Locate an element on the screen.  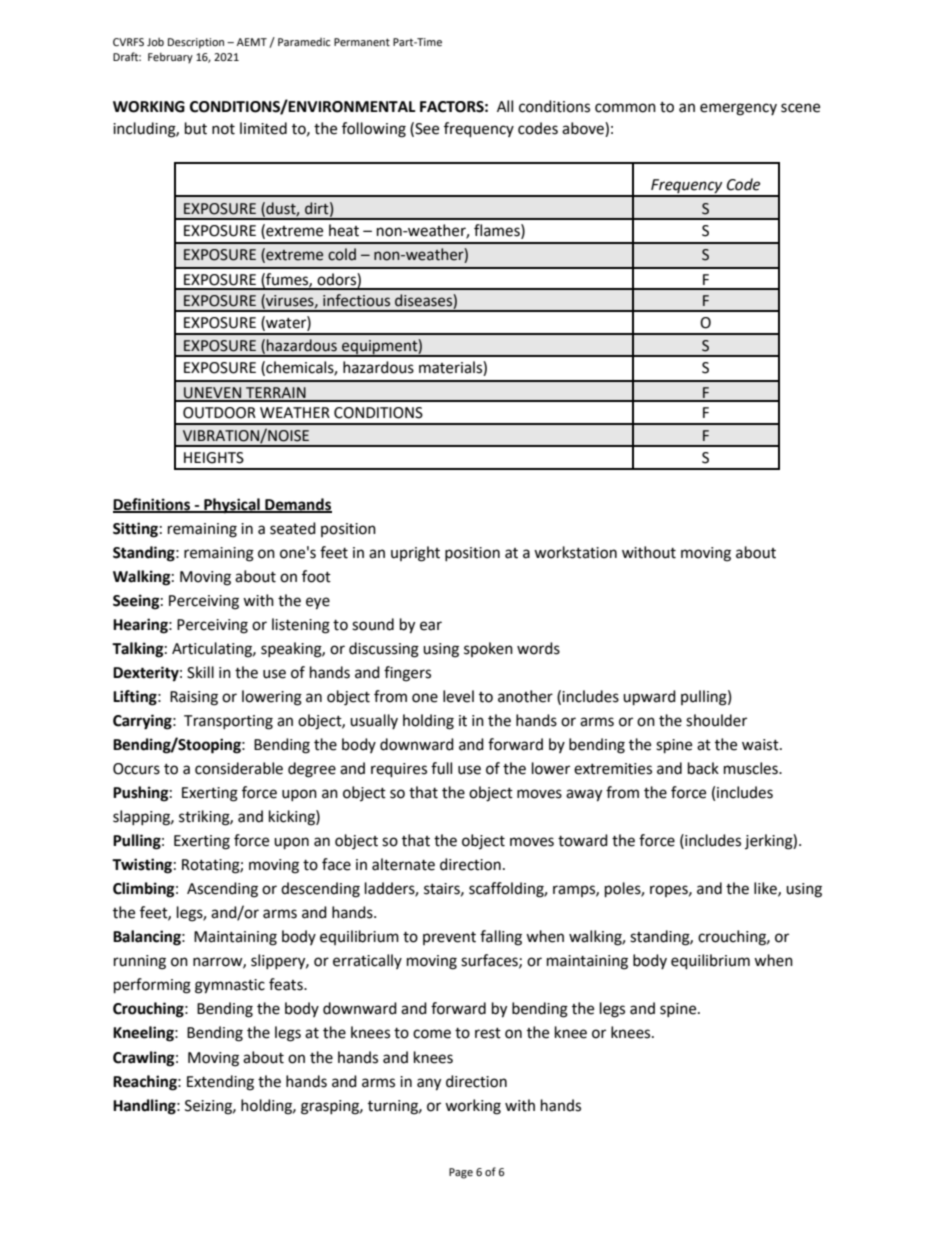
level is located at coordinates (458, 696).
